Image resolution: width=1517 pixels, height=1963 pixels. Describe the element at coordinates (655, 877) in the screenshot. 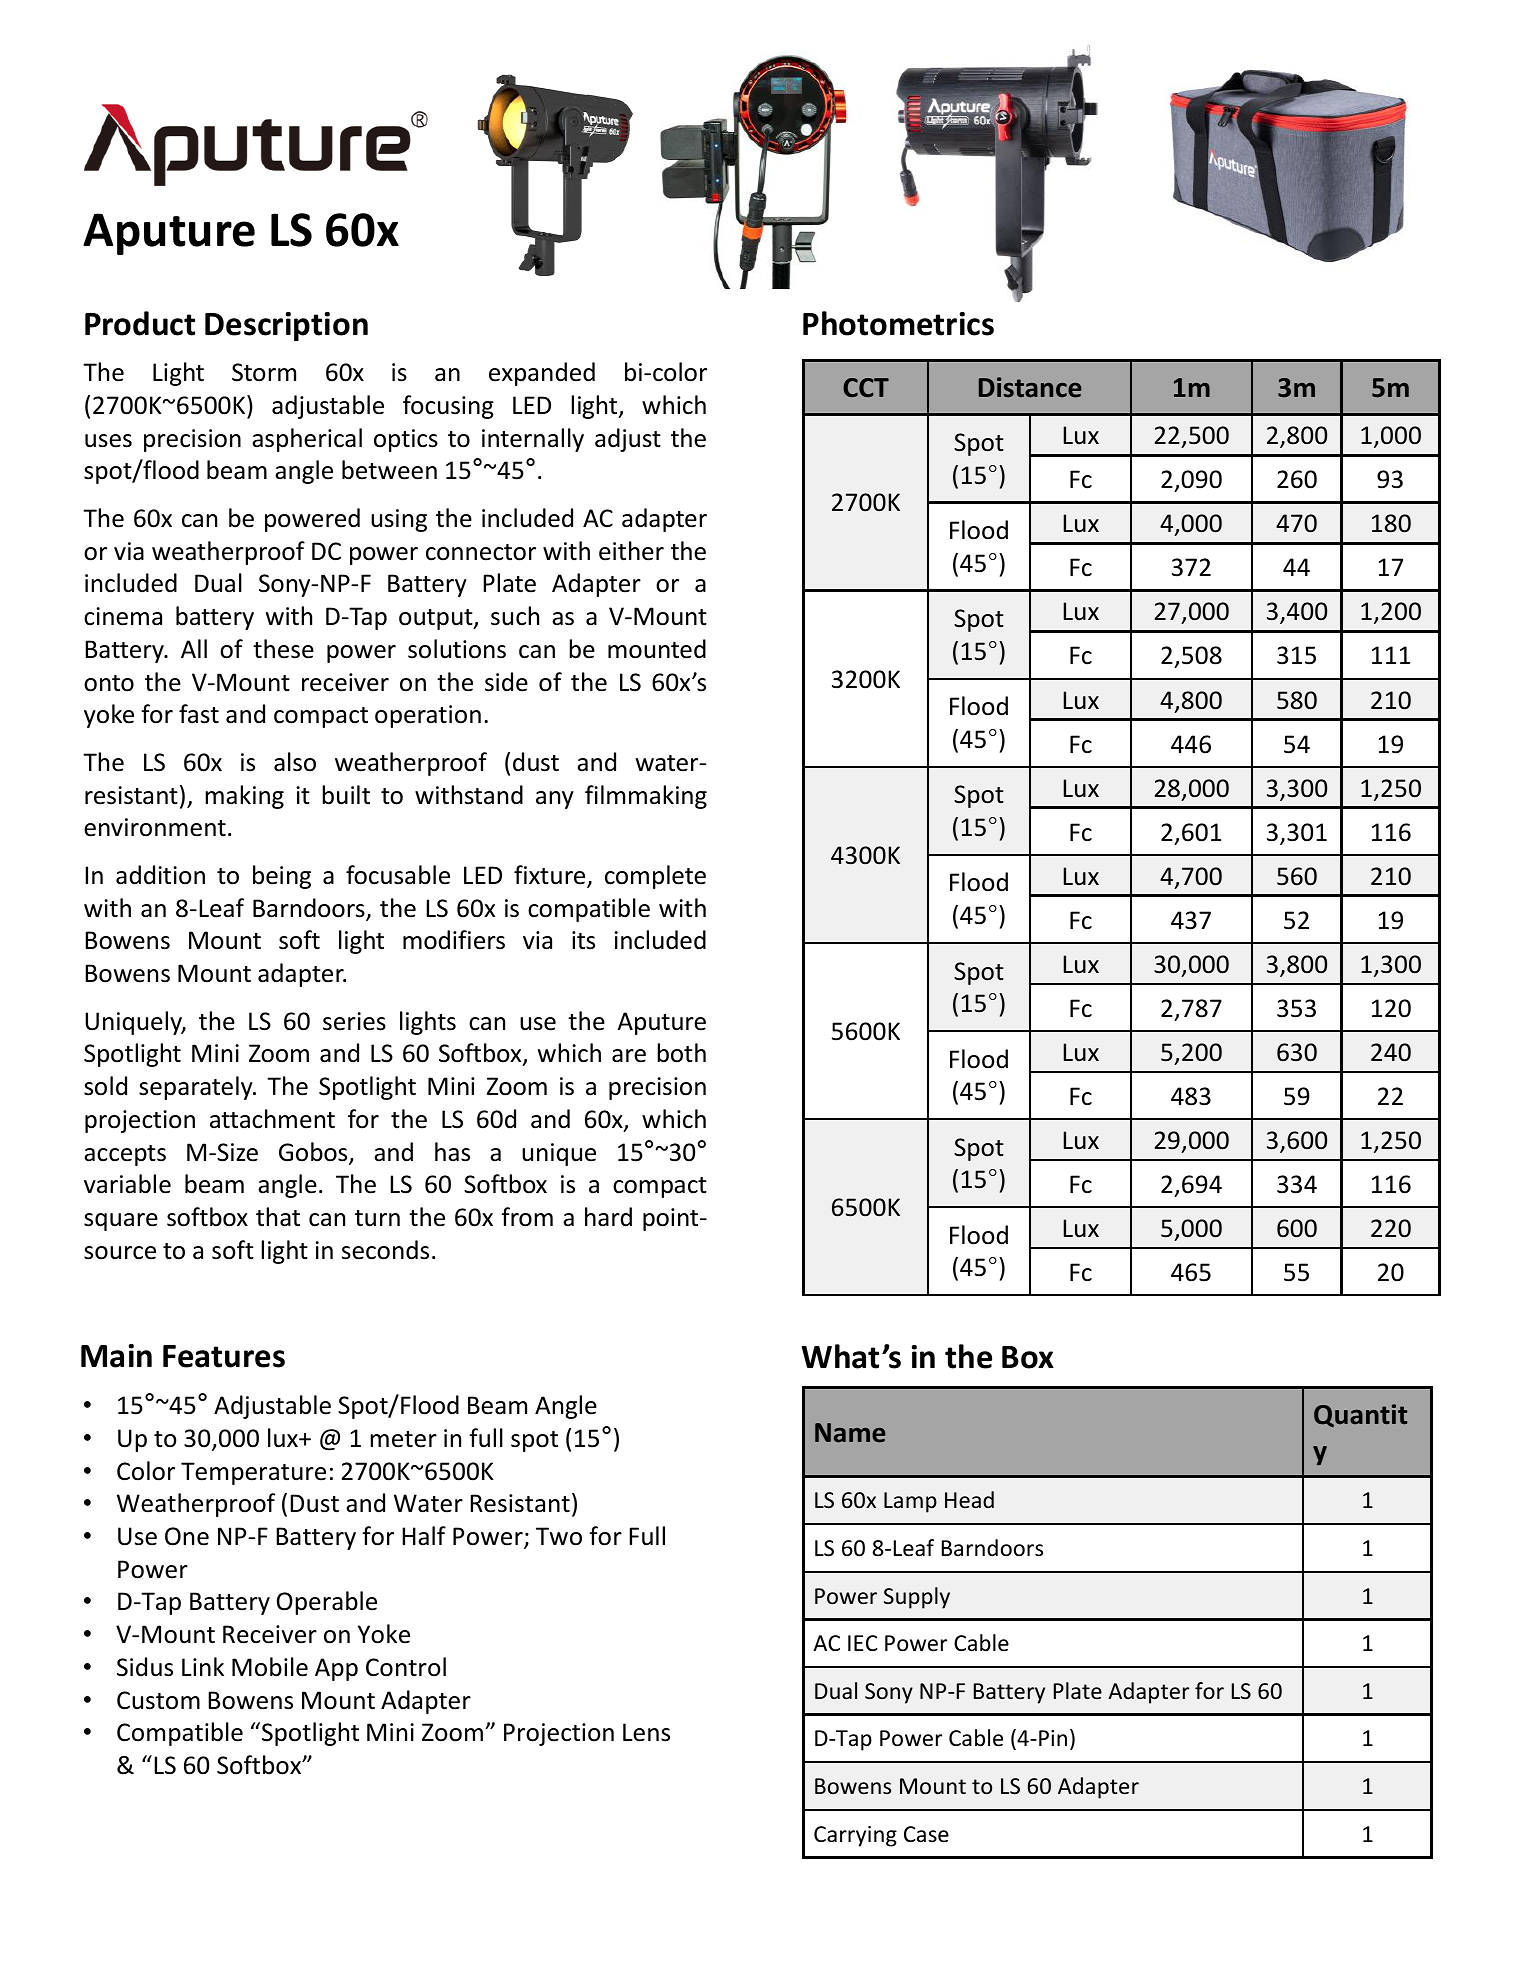

I see `complete` at that location.
